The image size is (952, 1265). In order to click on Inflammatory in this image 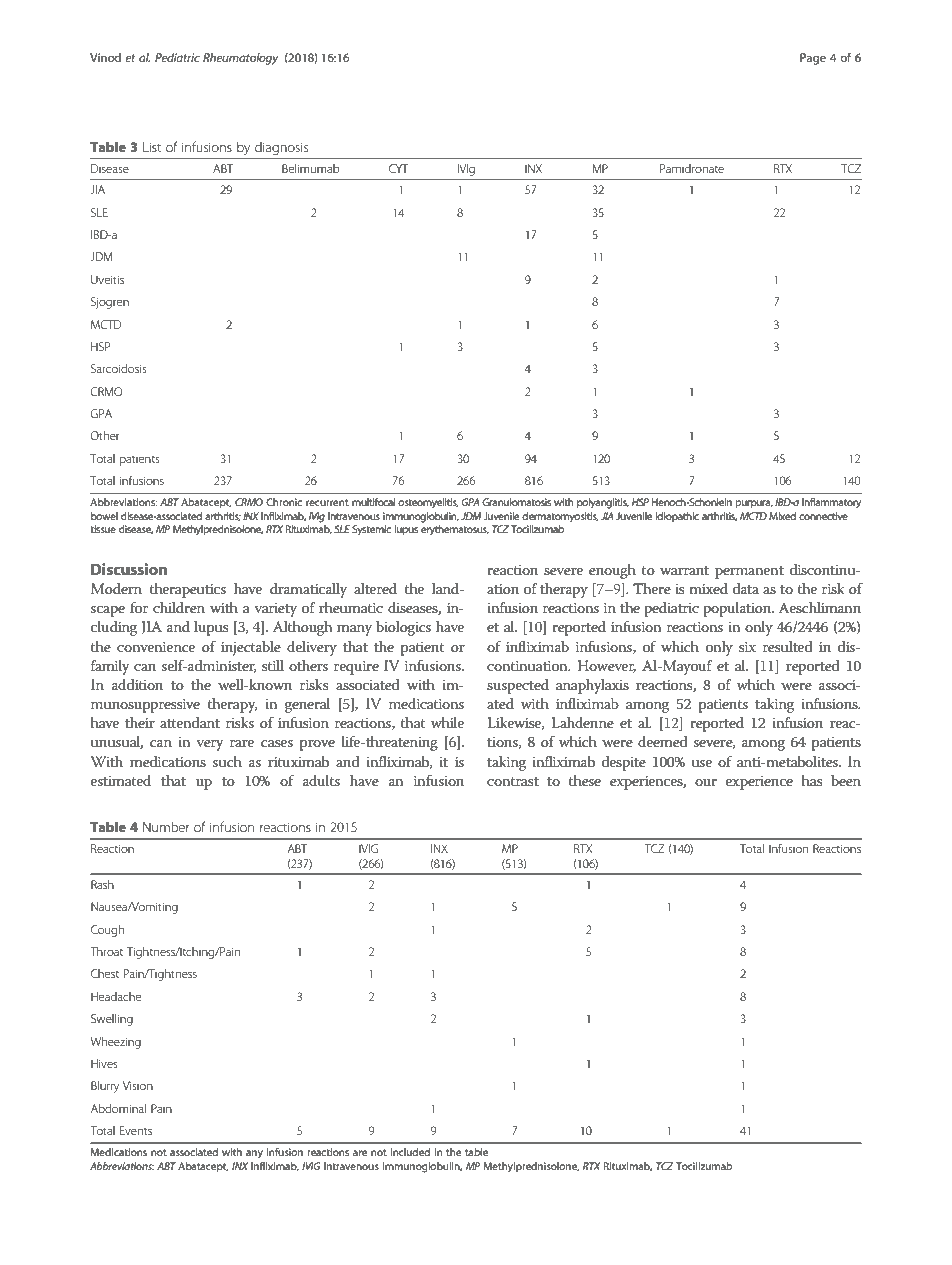, I will do `click(831, 503)`.
